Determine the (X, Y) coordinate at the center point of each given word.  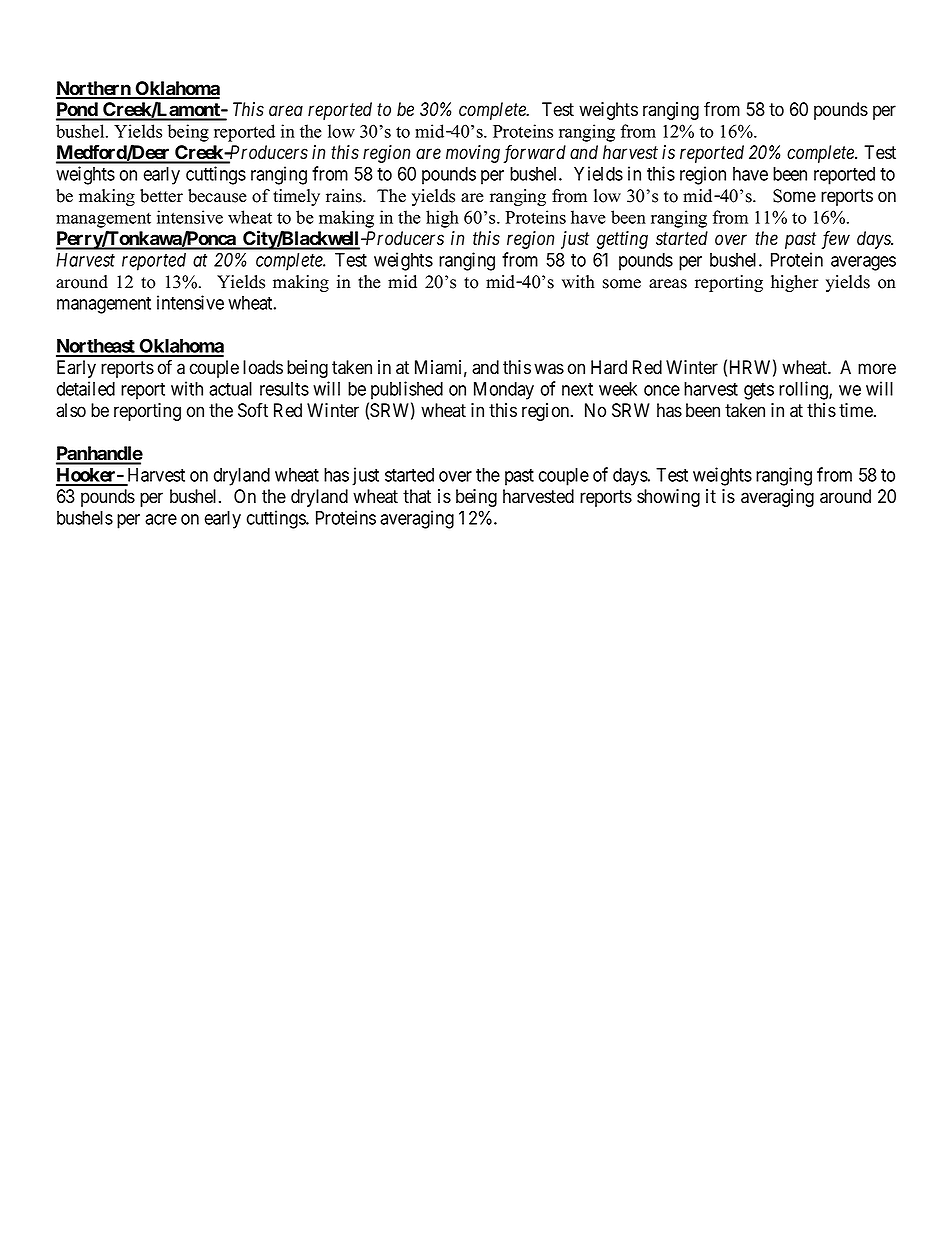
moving (473, 154)
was (549, 369)
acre (161, 519)
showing (668, 498)
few (835, 239)
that (417, 496)
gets (759, 391)
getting (622, 240)
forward (534, 153)
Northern (94, 89)
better (161, 196)
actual (230, 389)
